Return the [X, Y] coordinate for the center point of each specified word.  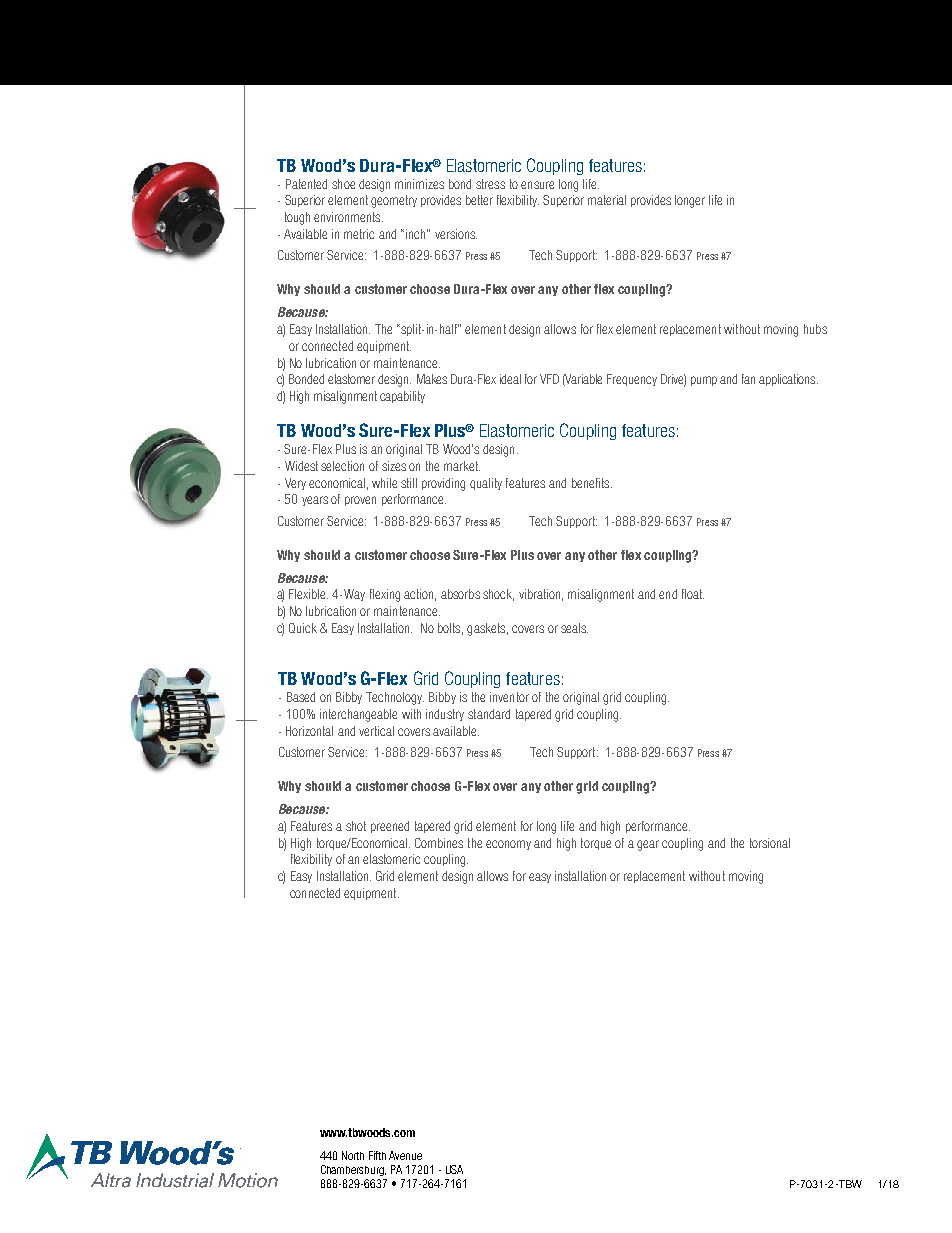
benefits [592, 483]
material [607, 200]
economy [508, 845]
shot [356, 826]
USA [454, 1169]
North [353, 1155]
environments [348, 217]
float [693, 594]
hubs [815, 329]
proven [360, 501]
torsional [770, 843]
